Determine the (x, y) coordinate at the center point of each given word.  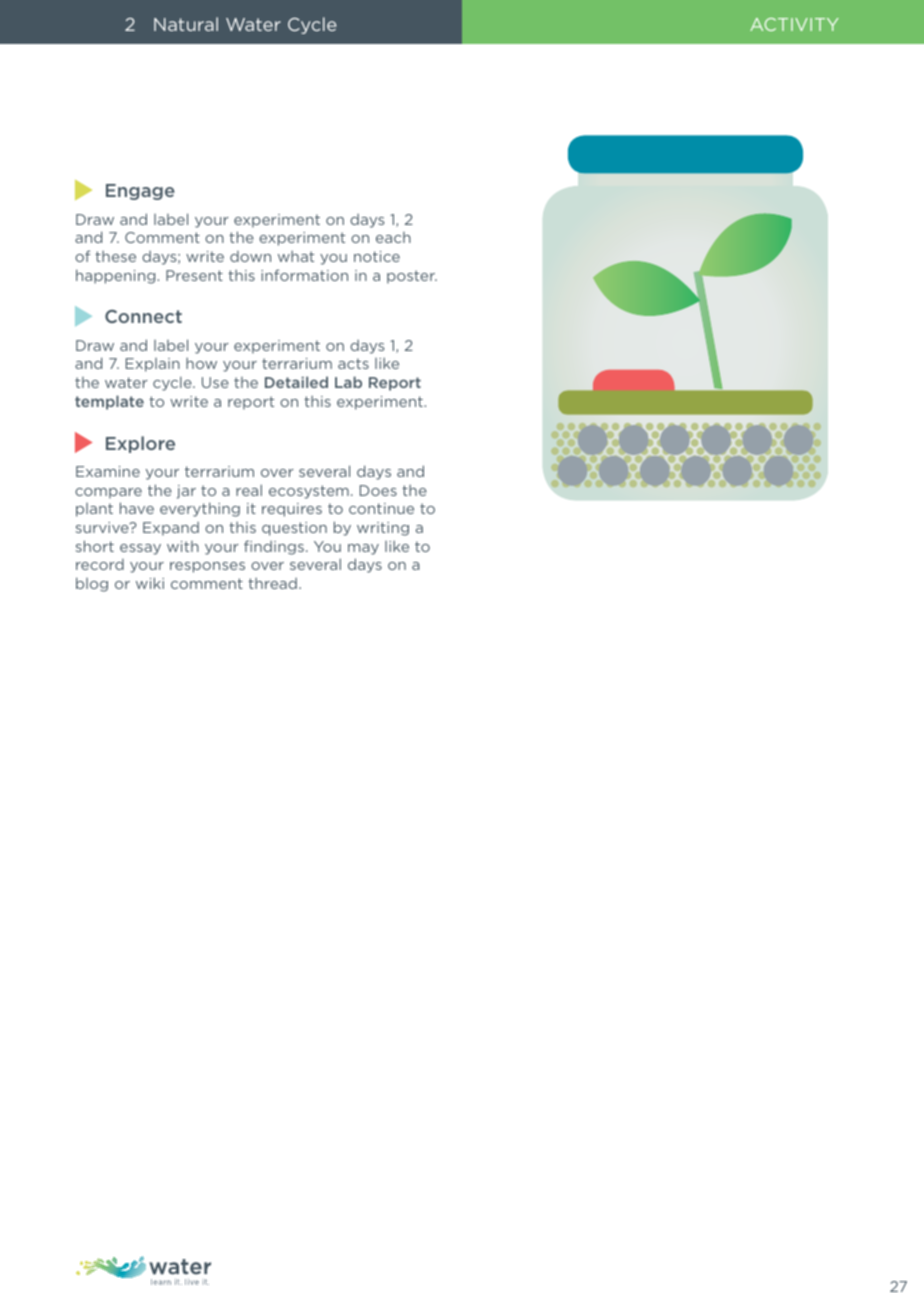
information (304, 275)
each (393, 237)
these (115, 256)
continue (381, 508)
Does (378, 490)
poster (412, 277)
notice (377, 256)
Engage (140, 192)
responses (207, 567)
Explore (140, 444)
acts (353, 363)
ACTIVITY (794, 24)
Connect (143, 316)
